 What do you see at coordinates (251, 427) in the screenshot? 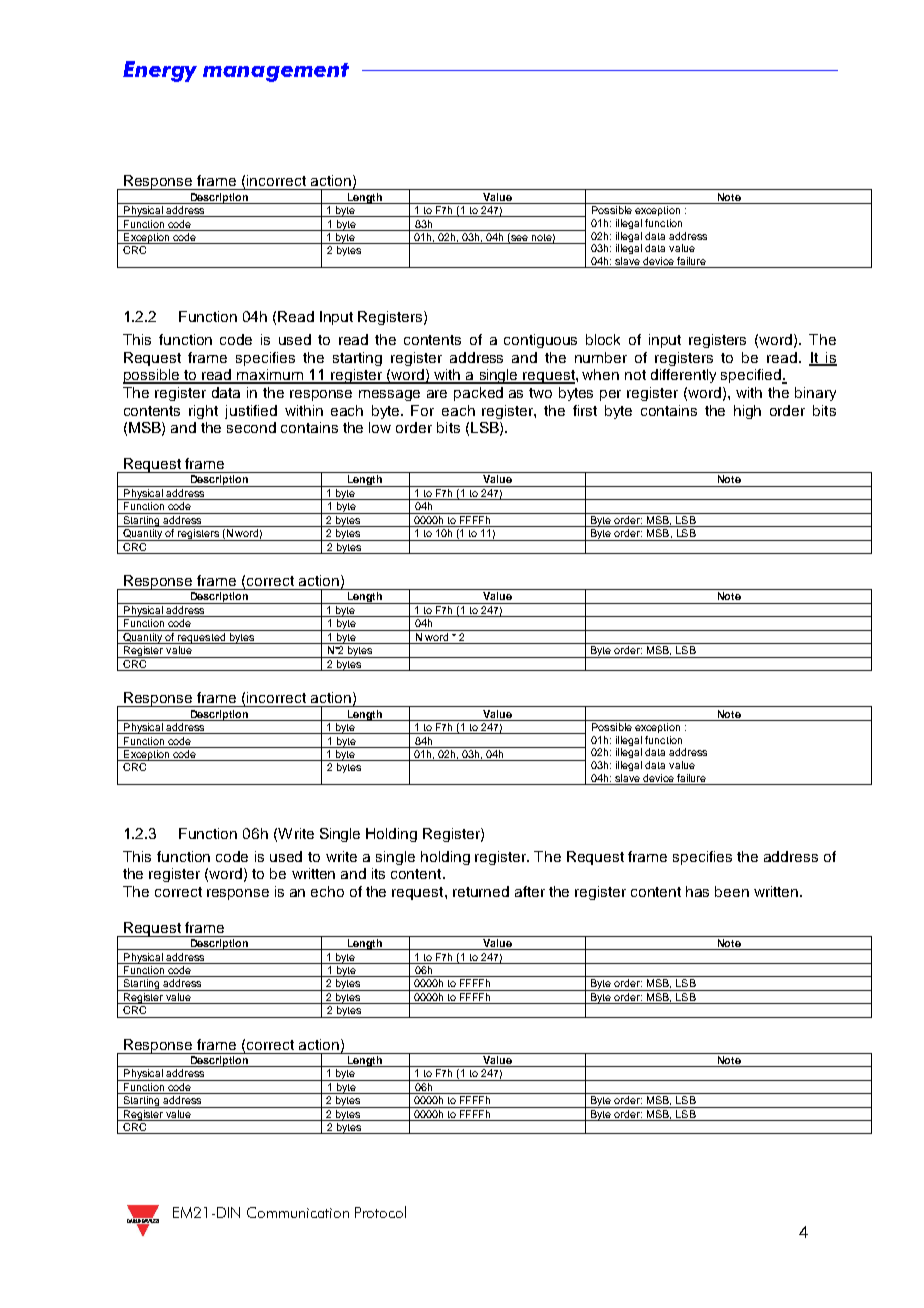
I see `second` at bounding box center [251, 427].
